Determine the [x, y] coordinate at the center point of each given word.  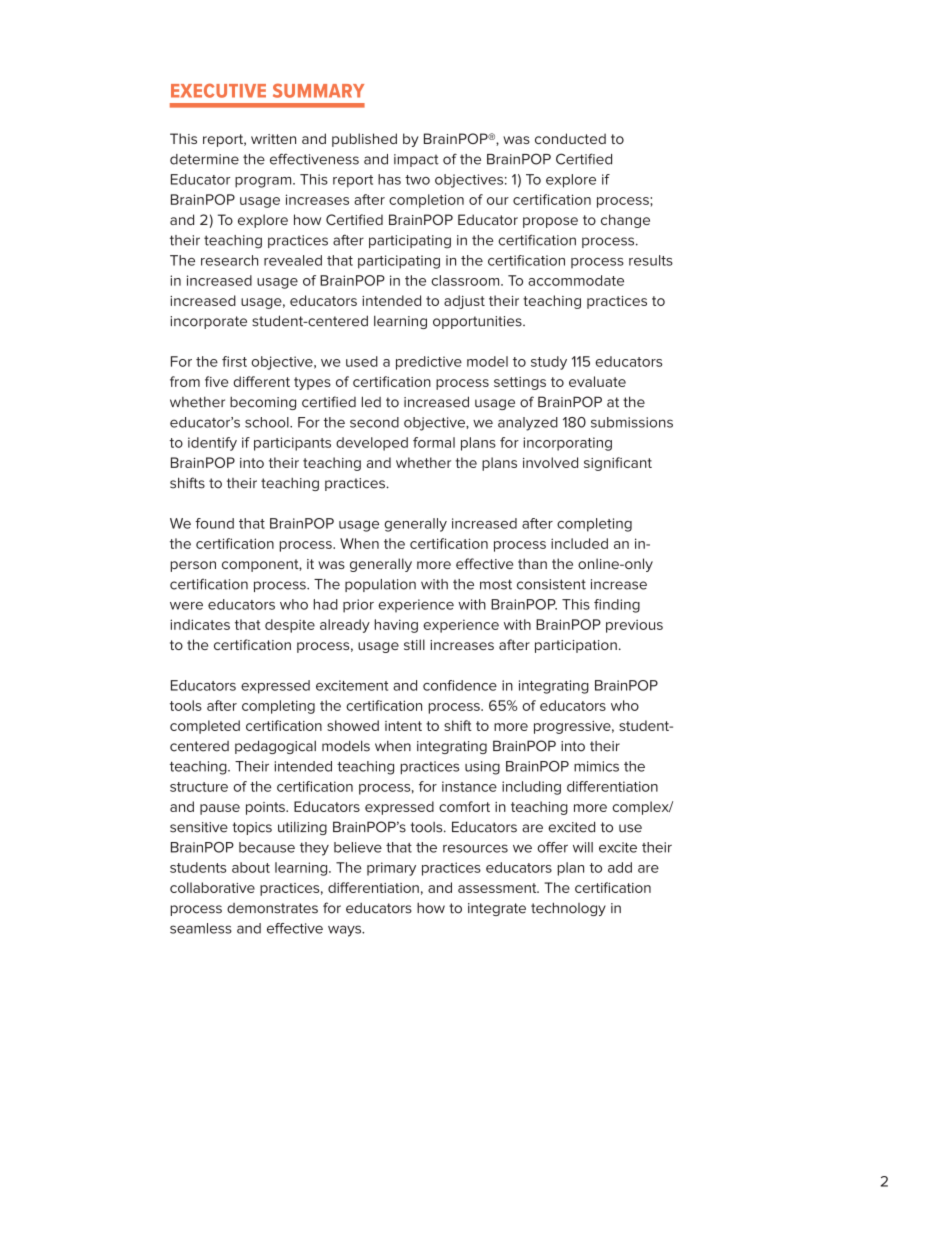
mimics [596, 766]
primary [391, 869]
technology [568, 909]
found [214, 523]
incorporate [208, 322]
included [579, 543]
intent [403, 726]
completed [205, 727]
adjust [464, 302]
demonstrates [272, 908]
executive [218, 90]
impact [416, 160]
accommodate [576, 280]
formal [434, 442]
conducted [570, 138]
